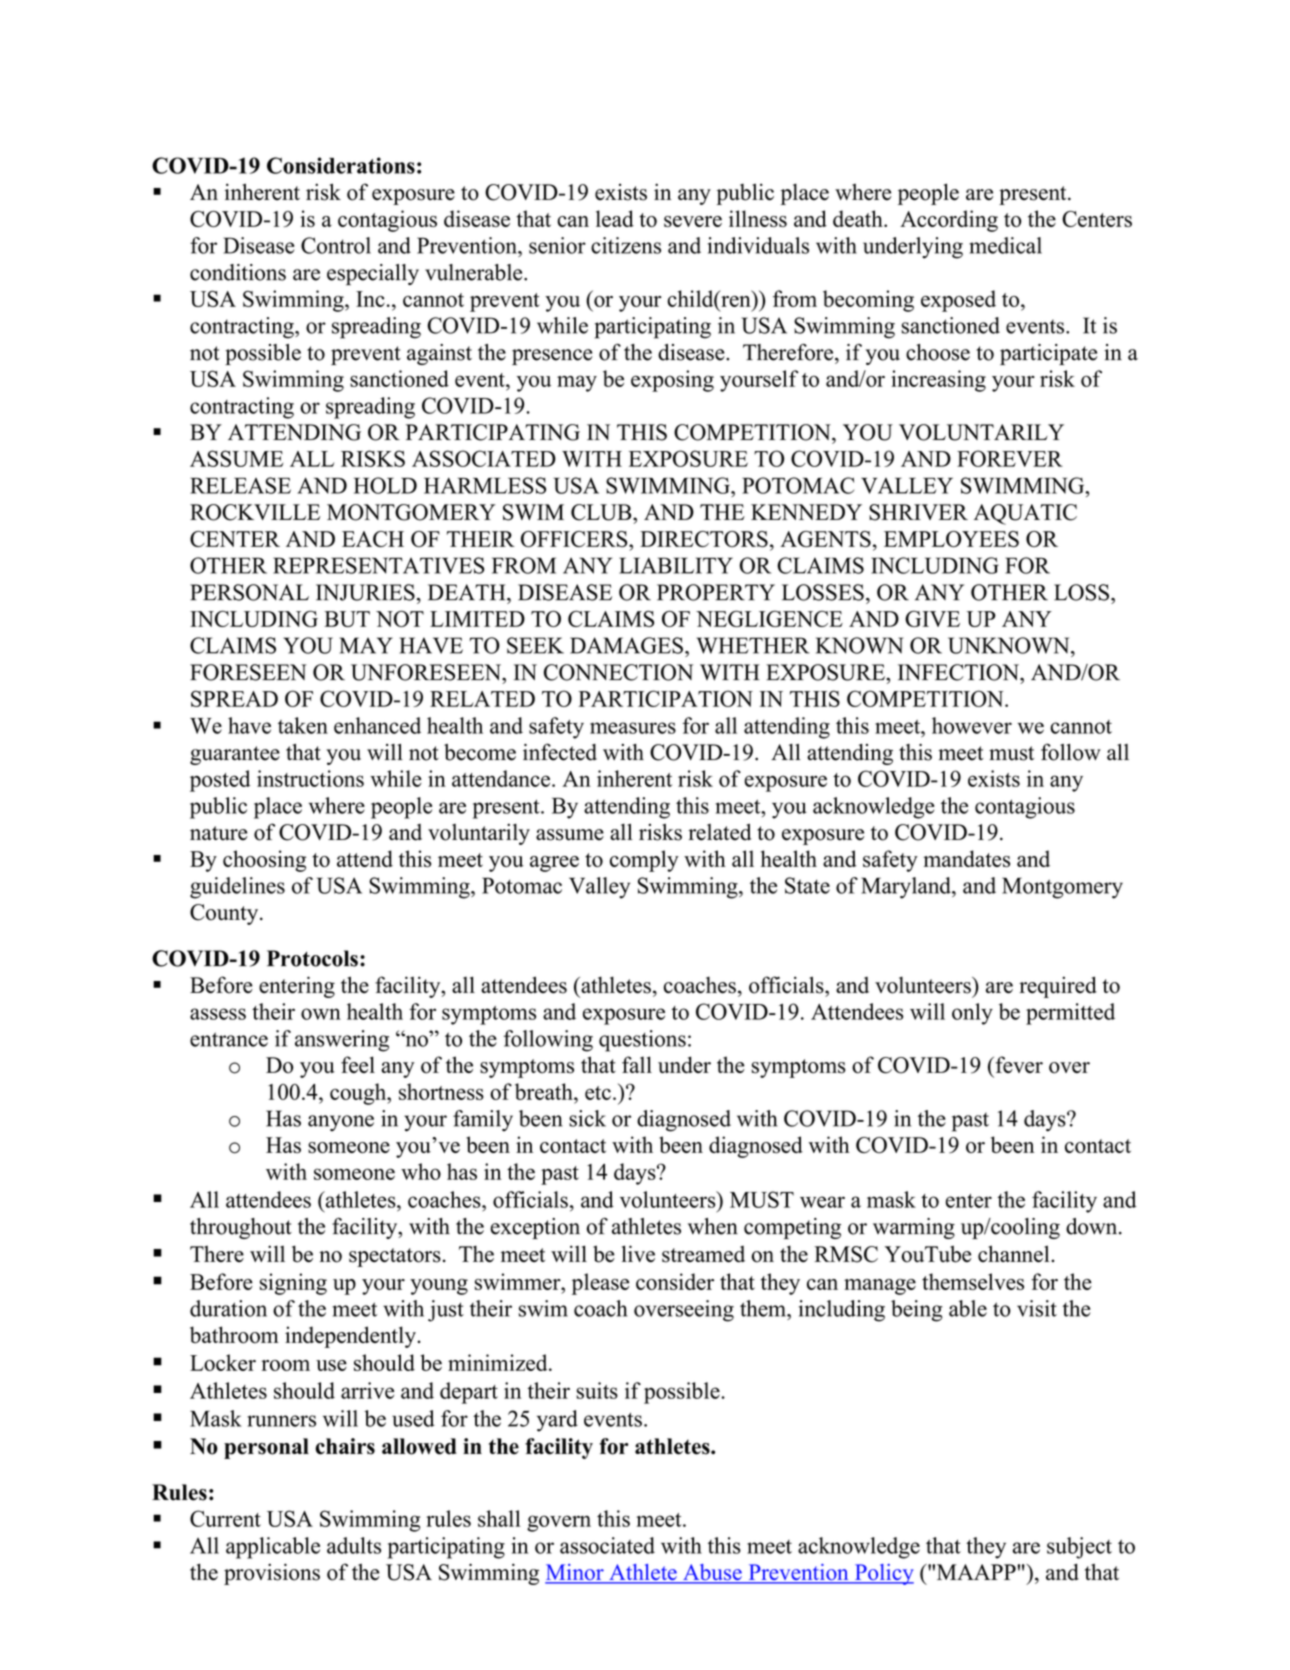  What do you see at coordinates (951, 539) in the screenshot?
I see `EMPLOYEES` at bounding box center [951, 539].
